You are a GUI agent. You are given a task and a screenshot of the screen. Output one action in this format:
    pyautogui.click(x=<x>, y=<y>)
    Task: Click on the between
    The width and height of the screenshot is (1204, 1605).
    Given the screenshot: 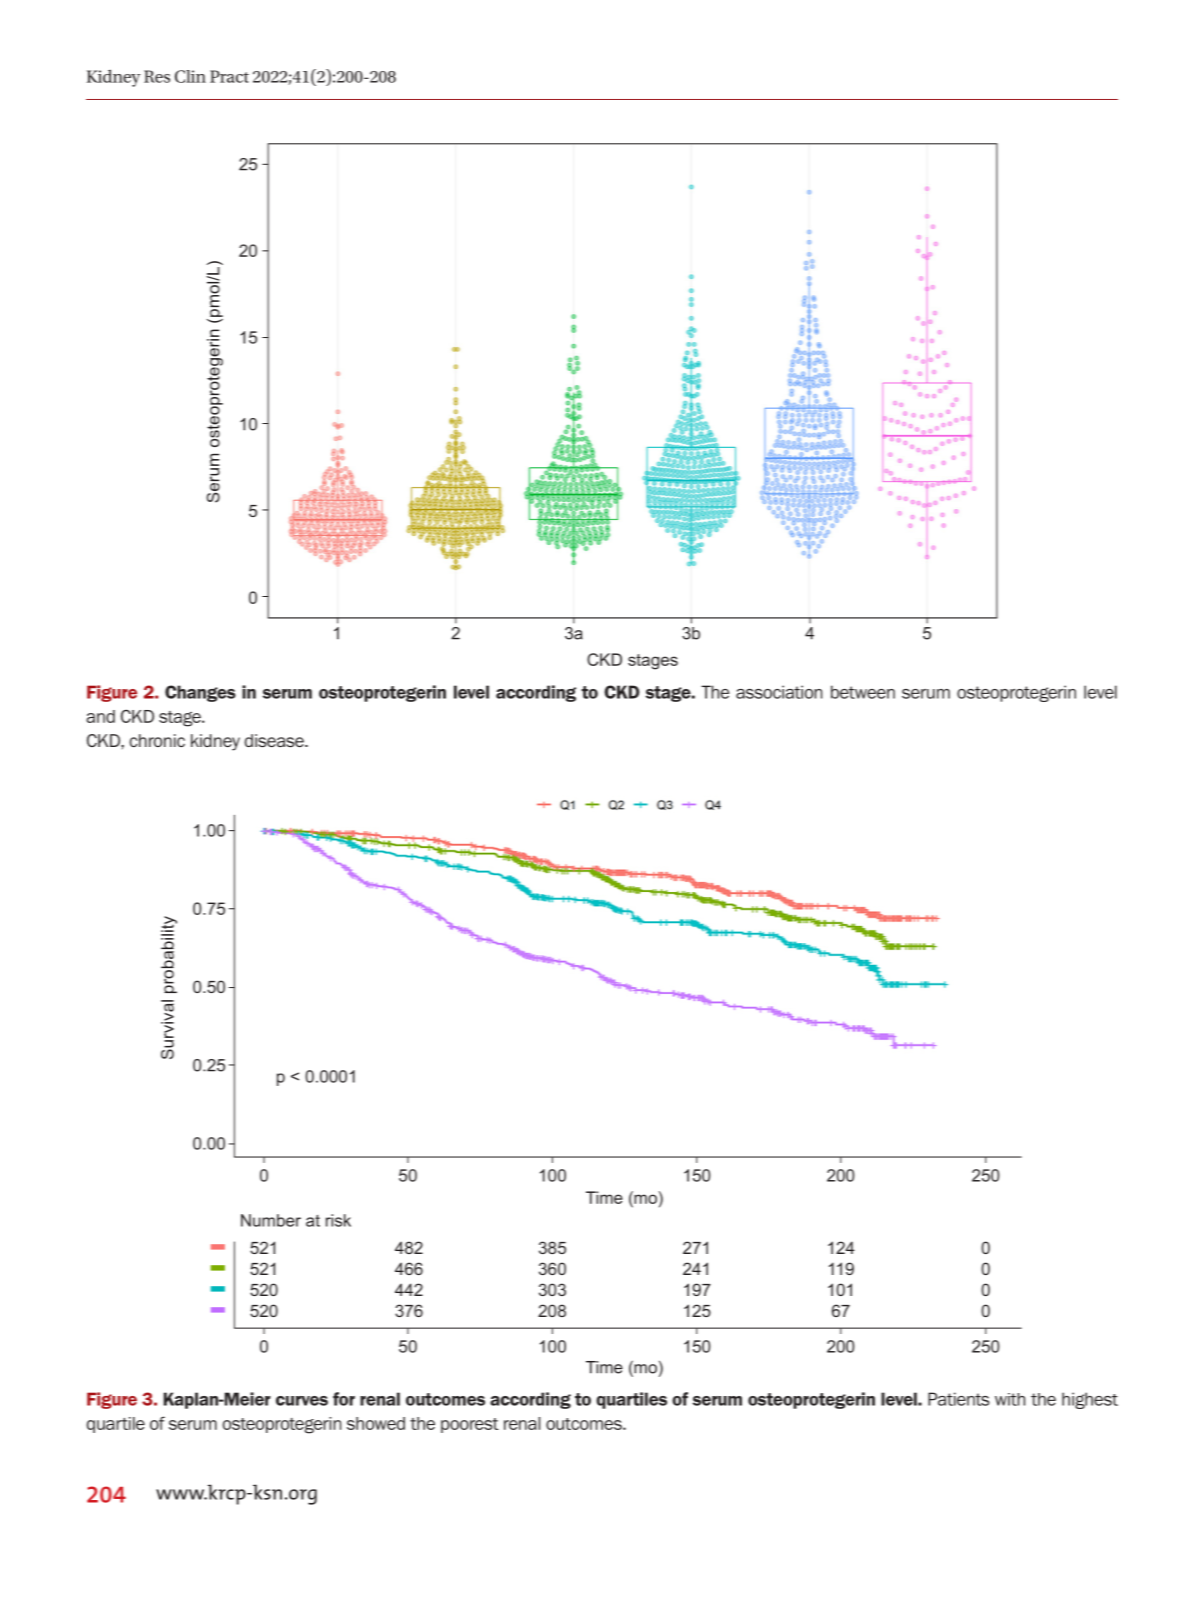 What is the action you would take?
    pyautogui.click(x=863, y=692)
